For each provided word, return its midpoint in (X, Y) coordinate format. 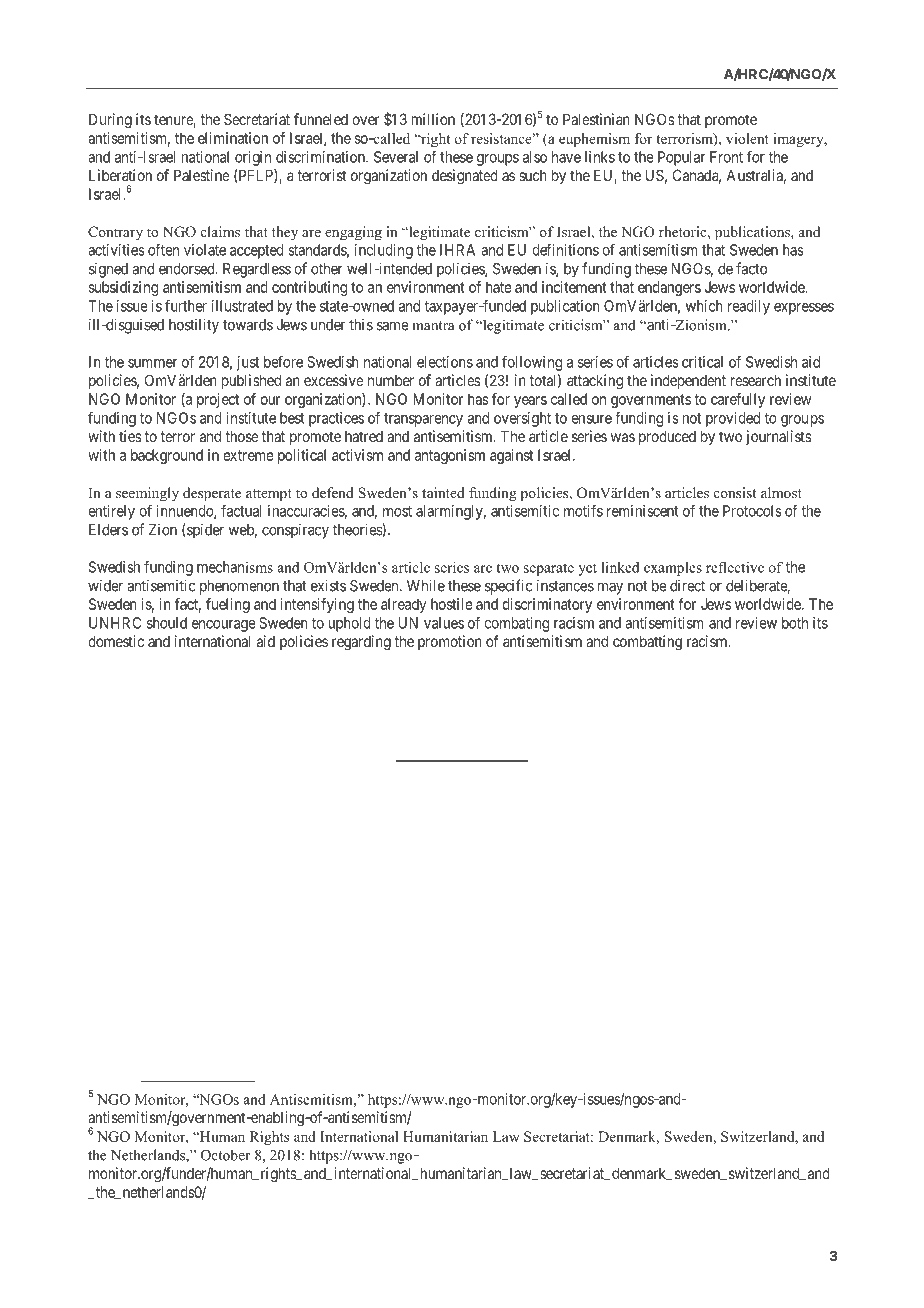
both (795, 623)
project (218, 400)
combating (516, 624)
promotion (450, 642)
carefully (738, 400)
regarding (361, 643)
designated (465, 177)
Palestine (202, 175)
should (167, 623)
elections (445, 362)
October (225, 1155)
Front (726, 157)
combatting (647, 643)
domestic (116, 641)
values (444, 623)
